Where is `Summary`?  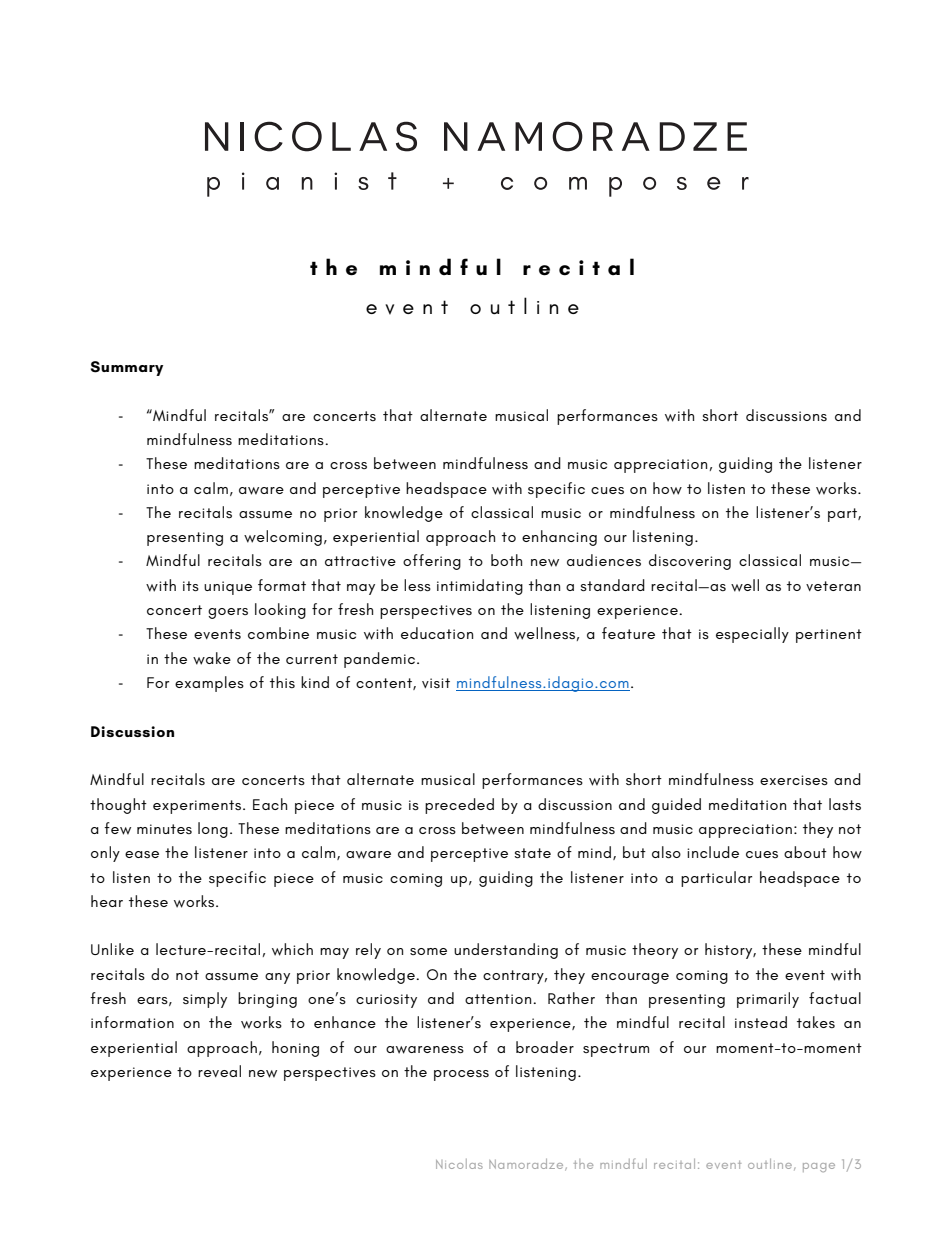 Summary is located at coordinates (127, 368).
